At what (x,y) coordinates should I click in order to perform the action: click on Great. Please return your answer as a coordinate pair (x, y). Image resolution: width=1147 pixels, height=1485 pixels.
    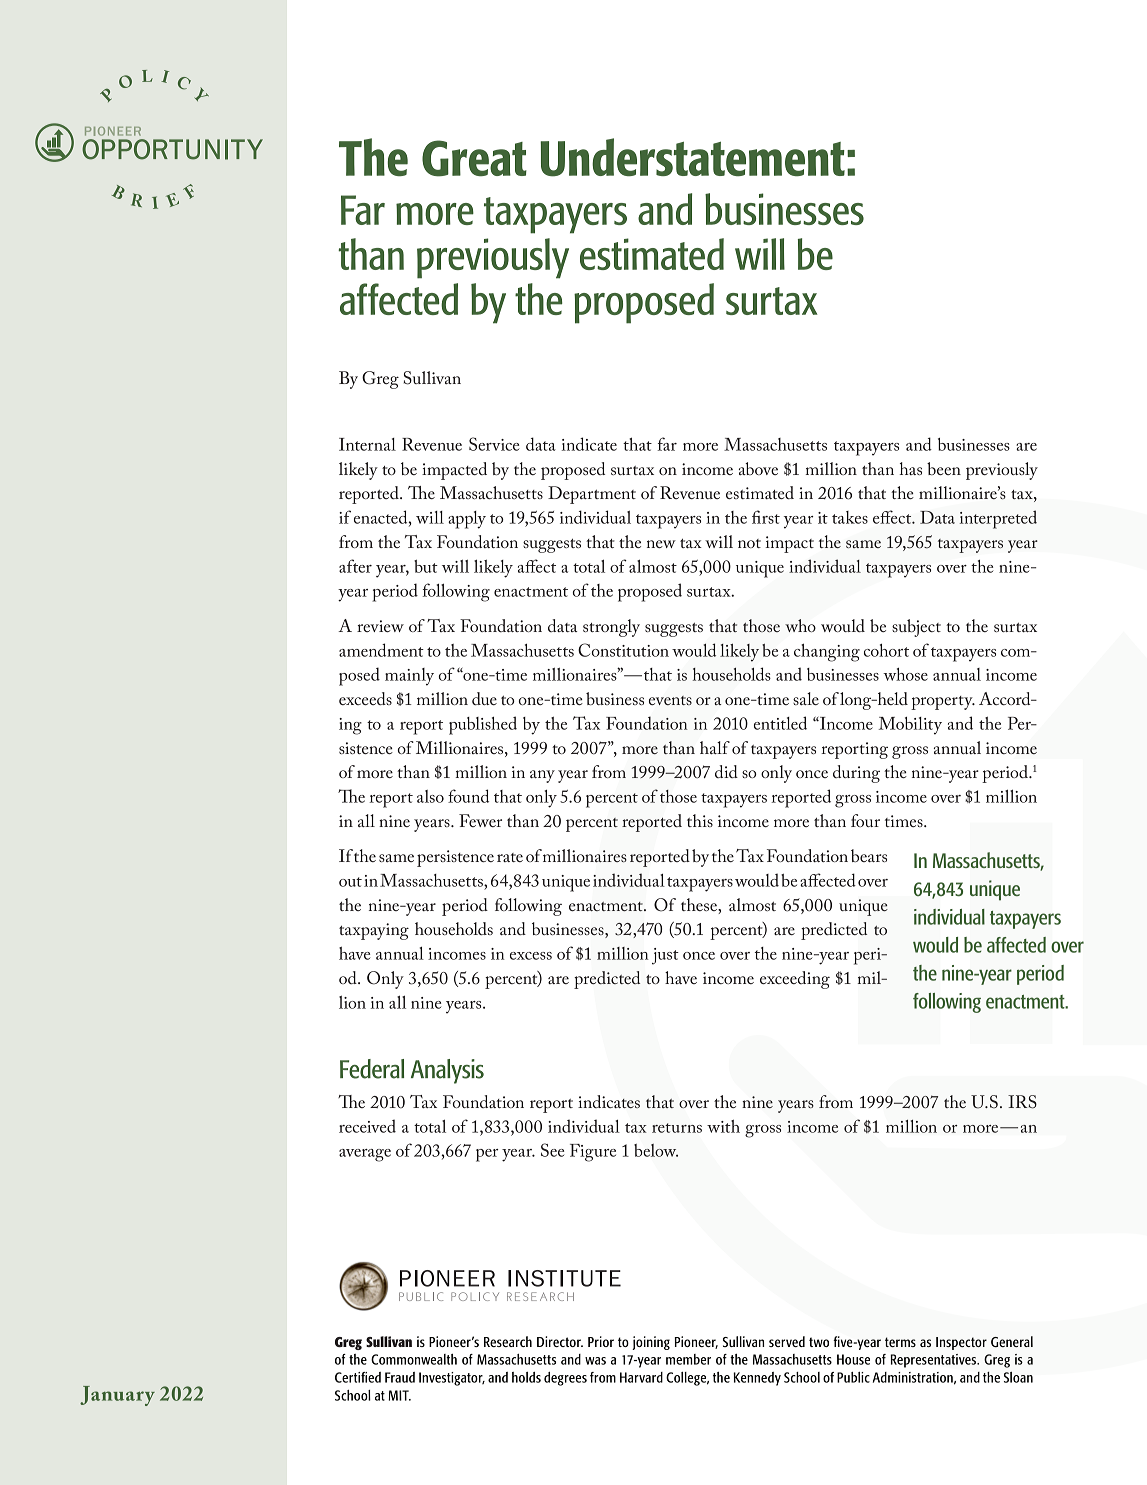
    Looking at the image, I should click on (474, 158).
